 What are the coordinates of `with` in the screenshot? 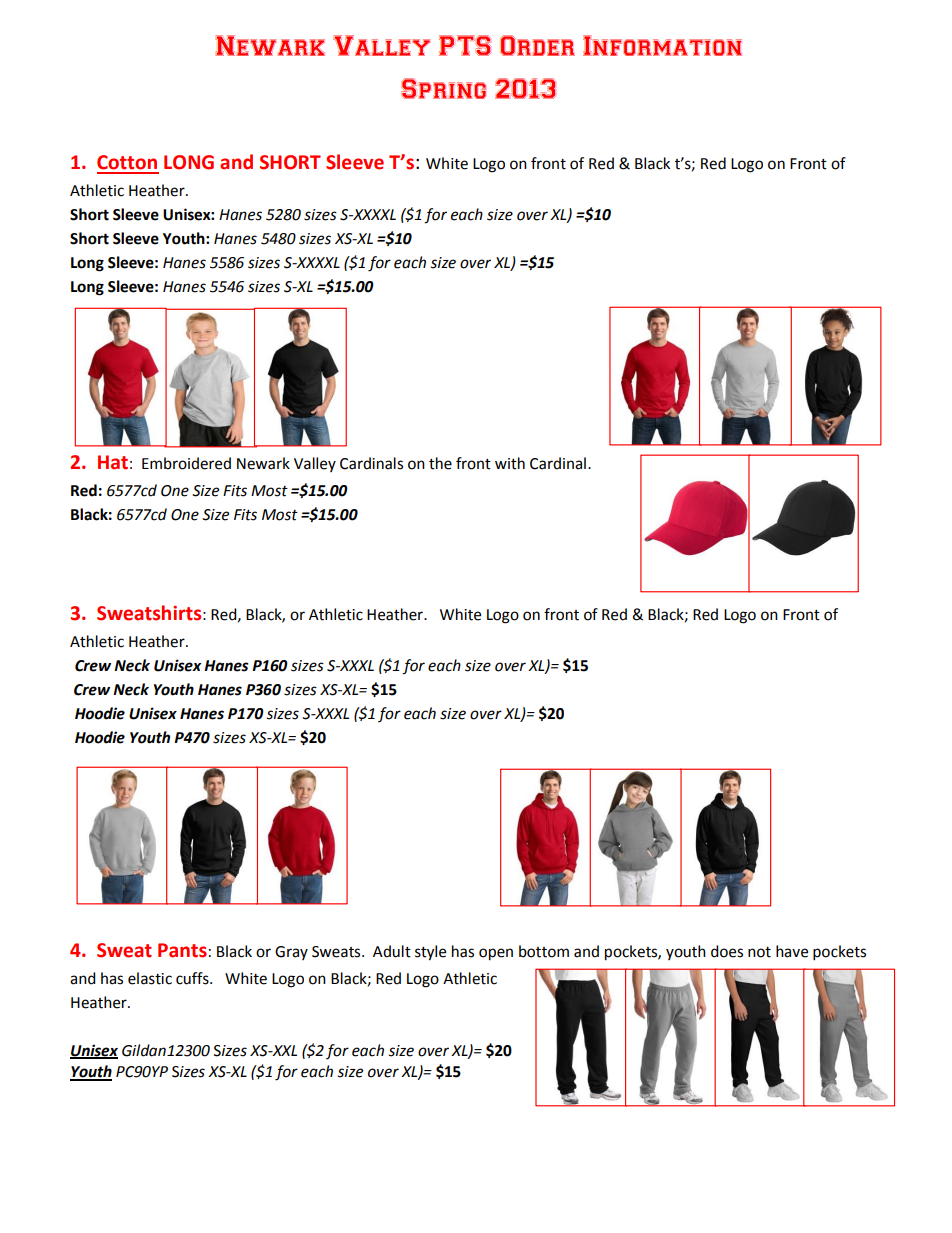 It's located at (510, 463).
